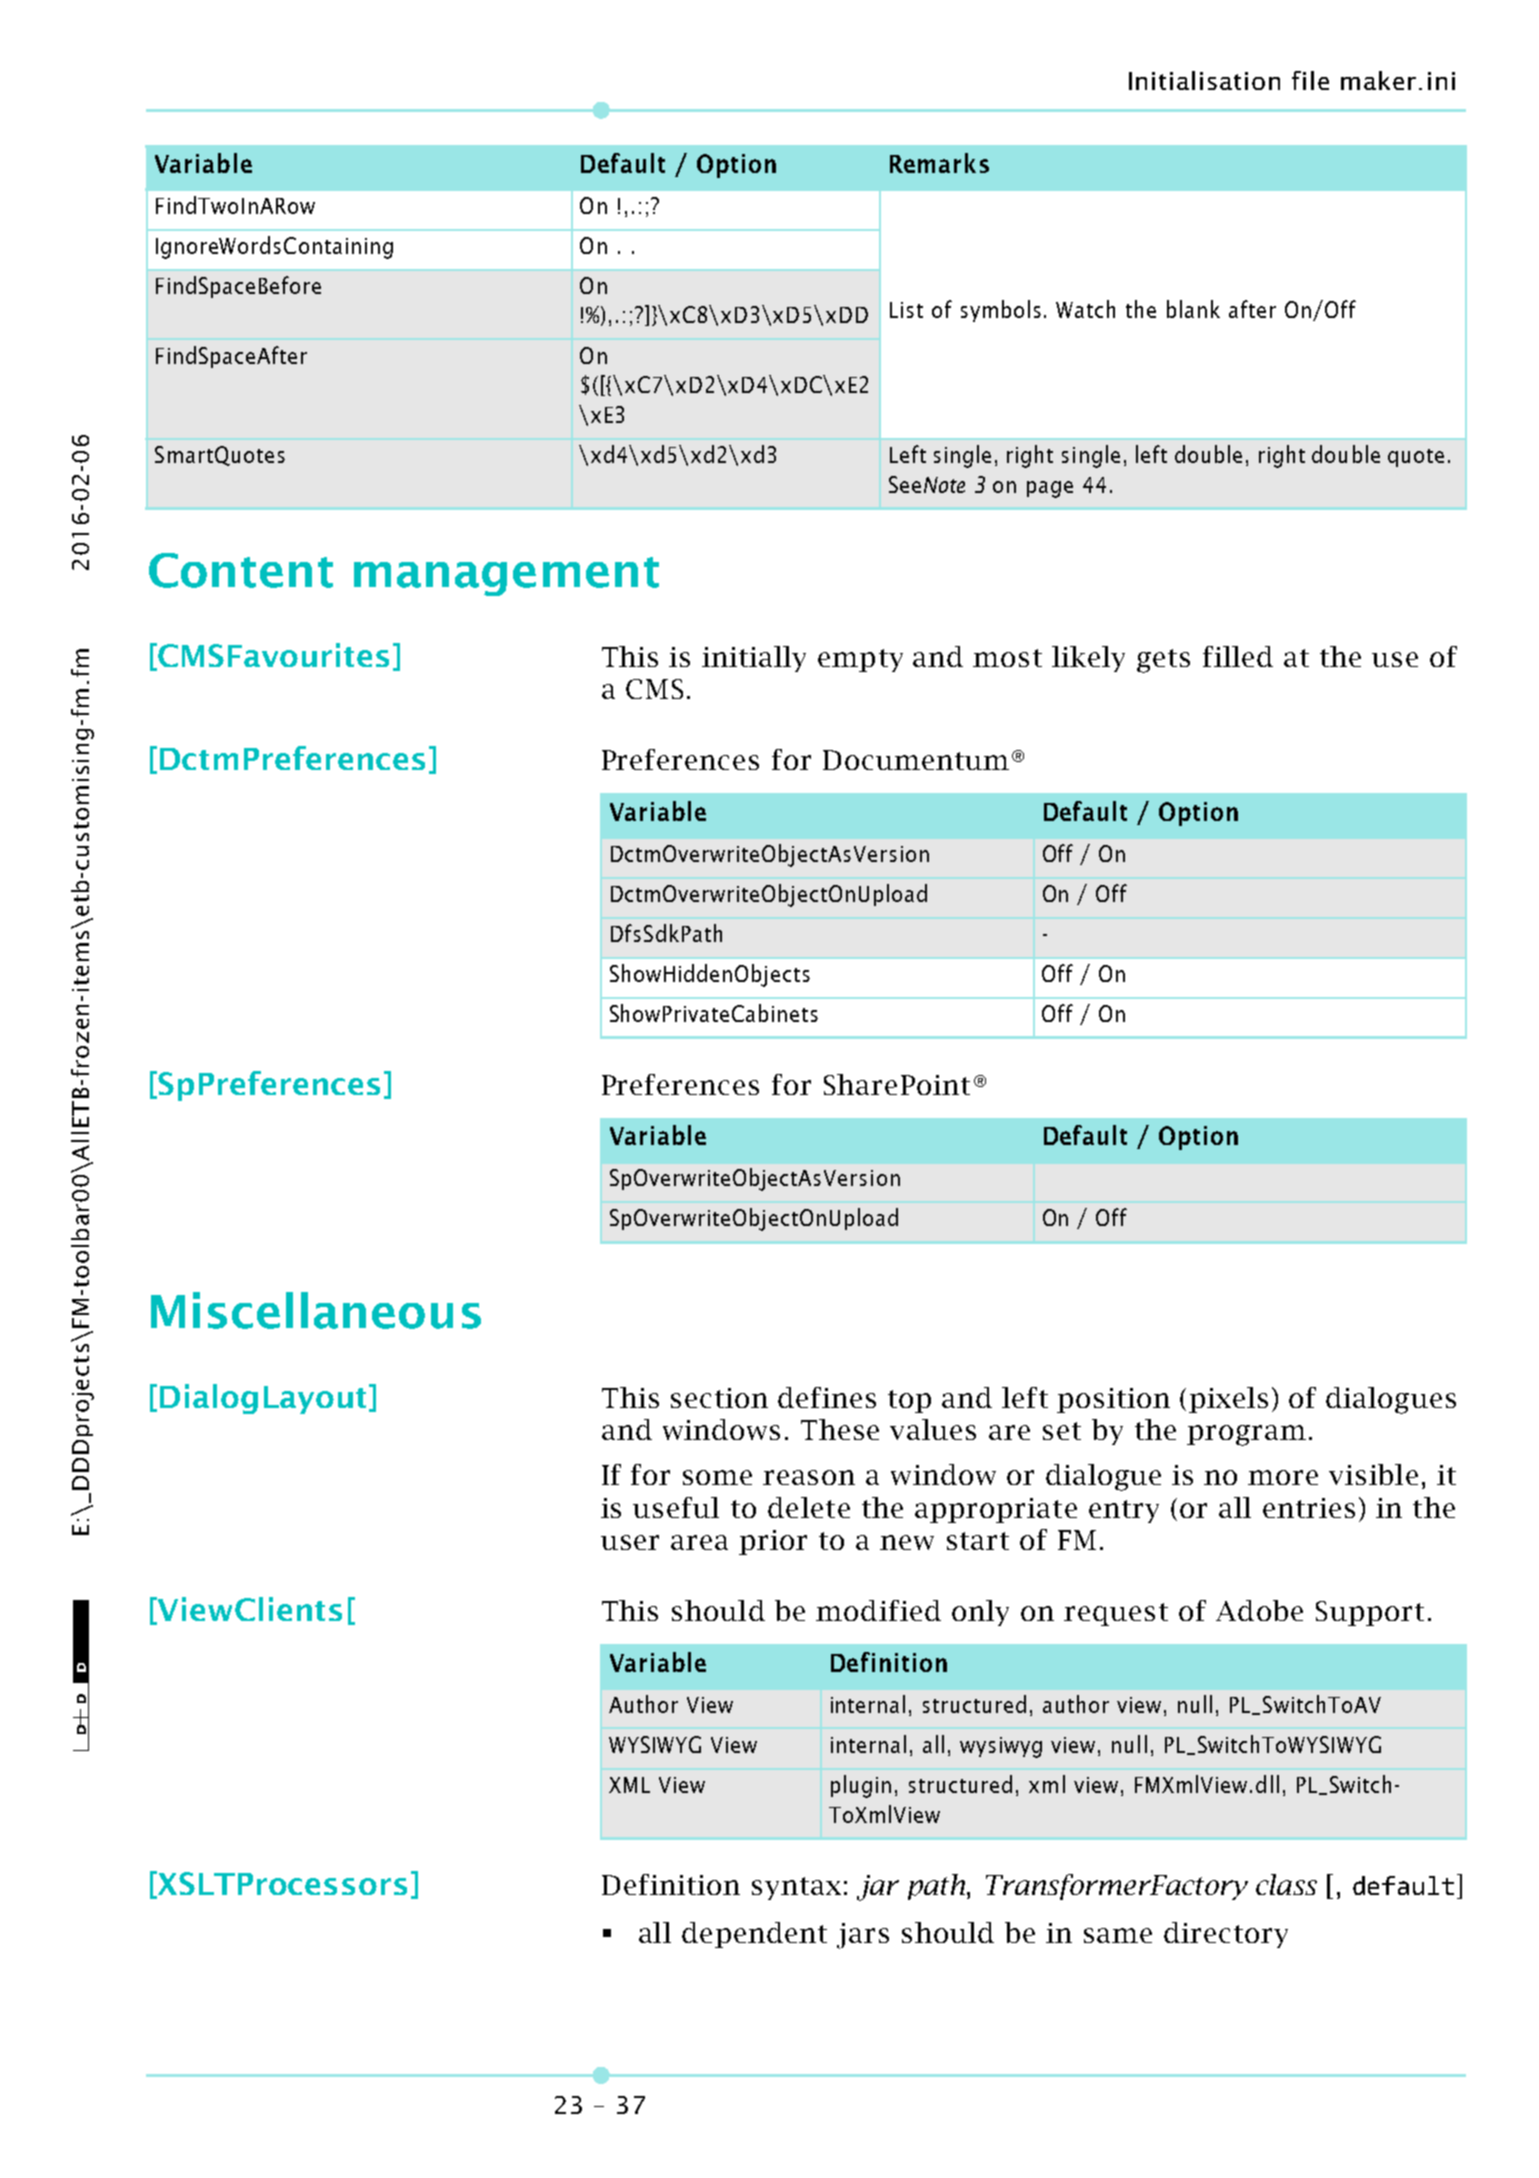  Describe the element at coordinates (1238, 656) in the screenshot. I see `filled` at that location.
